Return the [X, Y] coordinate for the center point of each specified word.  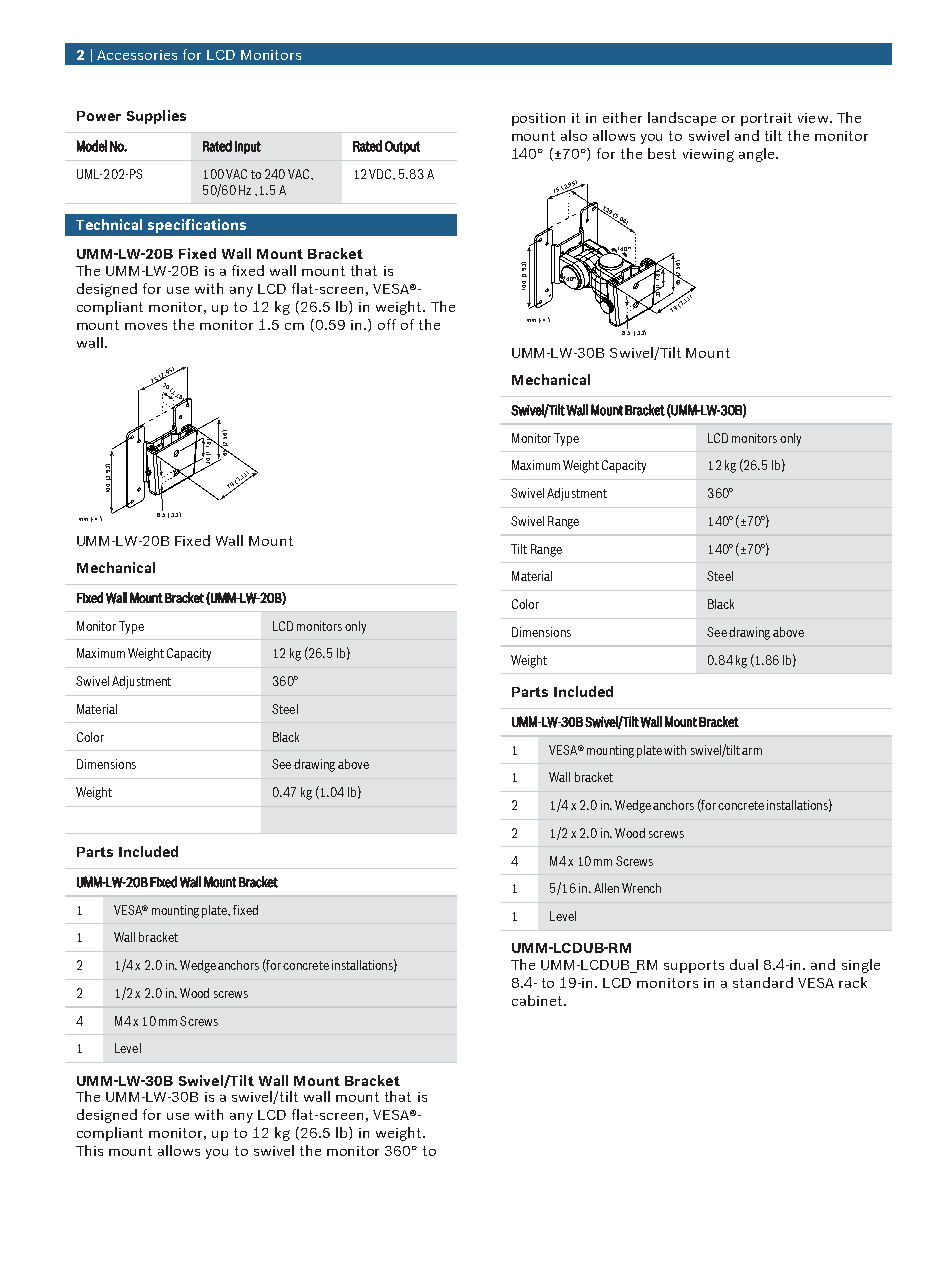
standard [763, 982]
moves [146, 326]
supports [694, 966]
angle [758, 155]
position [538, 119]
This [89, 1150]
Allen [606, 888]
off [387, 324]
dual [744, 964]
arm [752, 751]
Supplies [156, 117]
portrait [766, 119]
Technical [109, 224]
